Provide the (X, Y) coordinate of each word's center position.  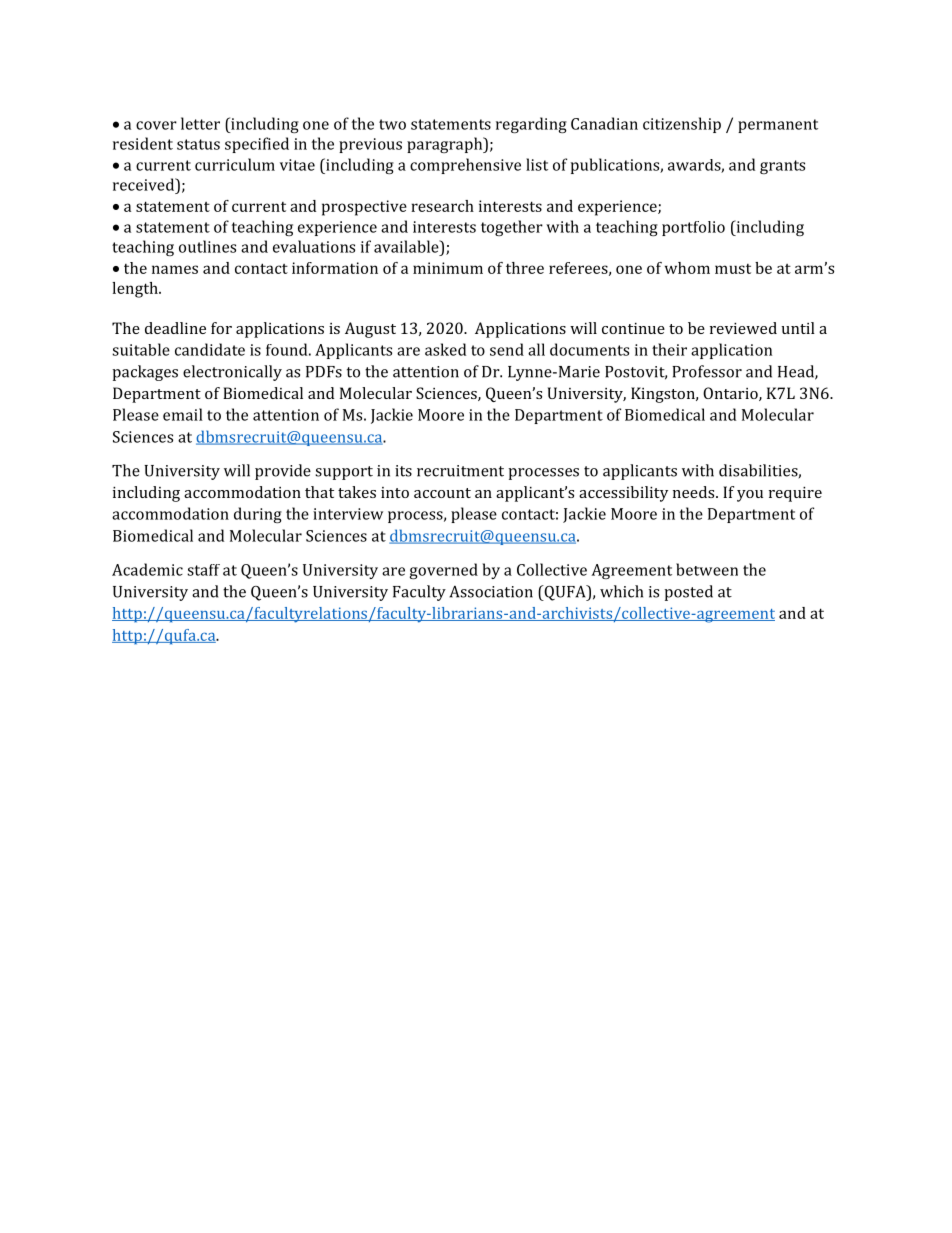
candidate (210, 349)
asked (445, 349)
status (198, 144)
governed (444, 571)
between (707, 569)
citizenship (682, 125)
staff (203, 570)
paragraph (446, 145)
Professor (707, 371)
